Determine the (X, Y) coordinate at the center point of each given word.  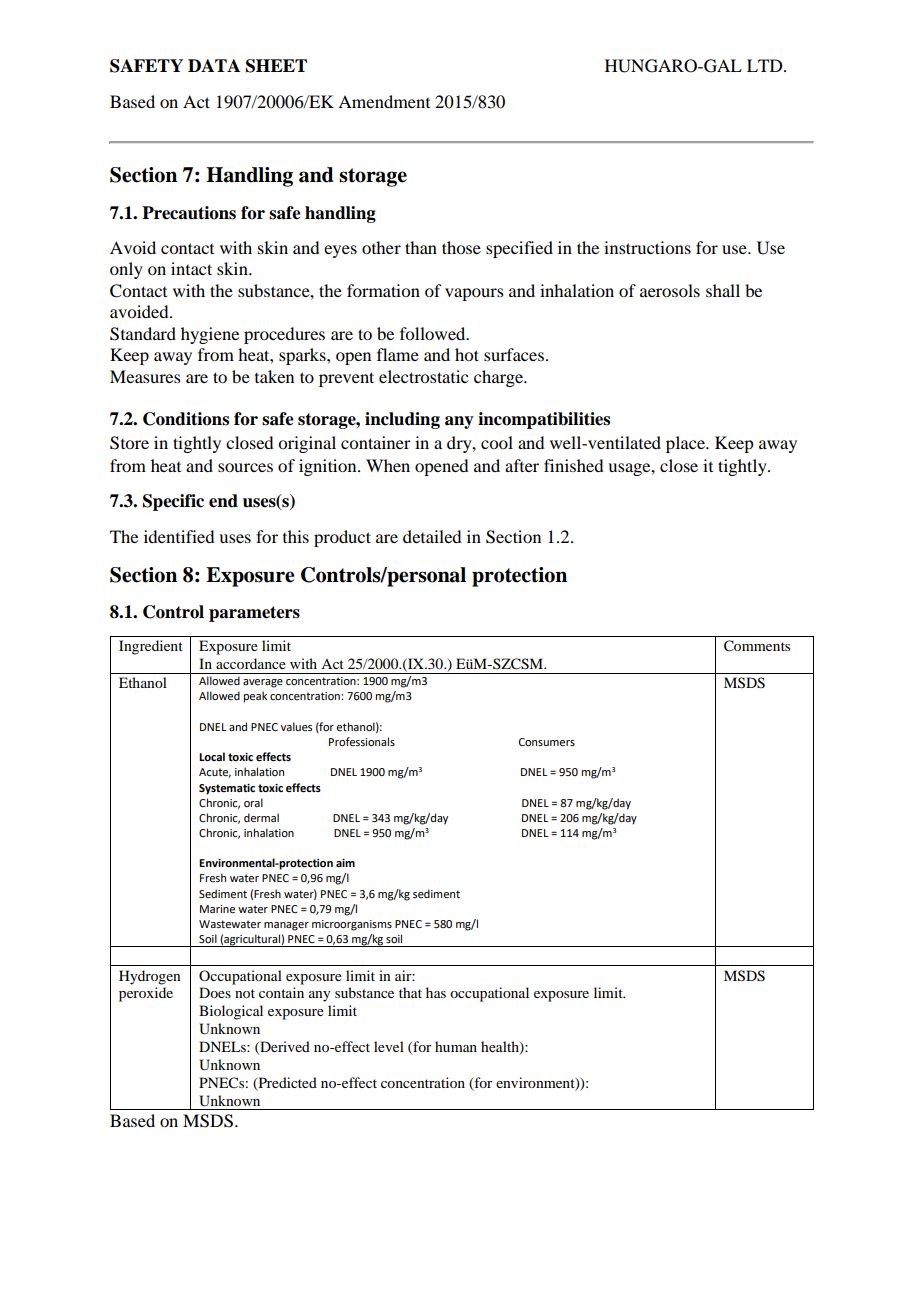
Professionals (362, 741)
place (686, 444)
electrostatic (423, 376)
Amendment (384, 101)
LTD (766, 65)
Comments (757, 646)
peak (255, 697)
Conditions (186, 419)
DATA (214, 65)
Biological (231, 1012)
